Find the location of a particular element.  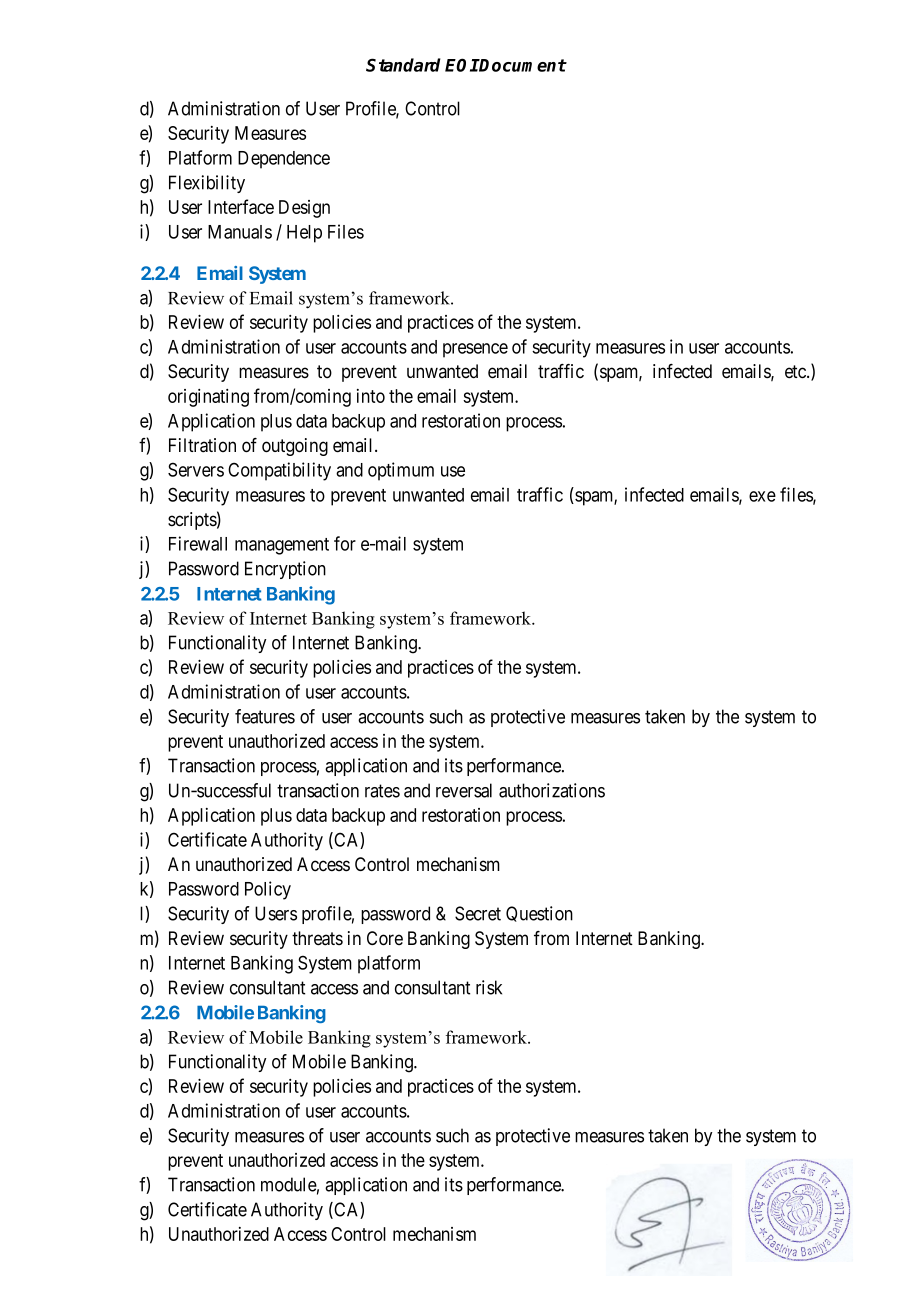

authorizations is located at coordinates (552, 790).
